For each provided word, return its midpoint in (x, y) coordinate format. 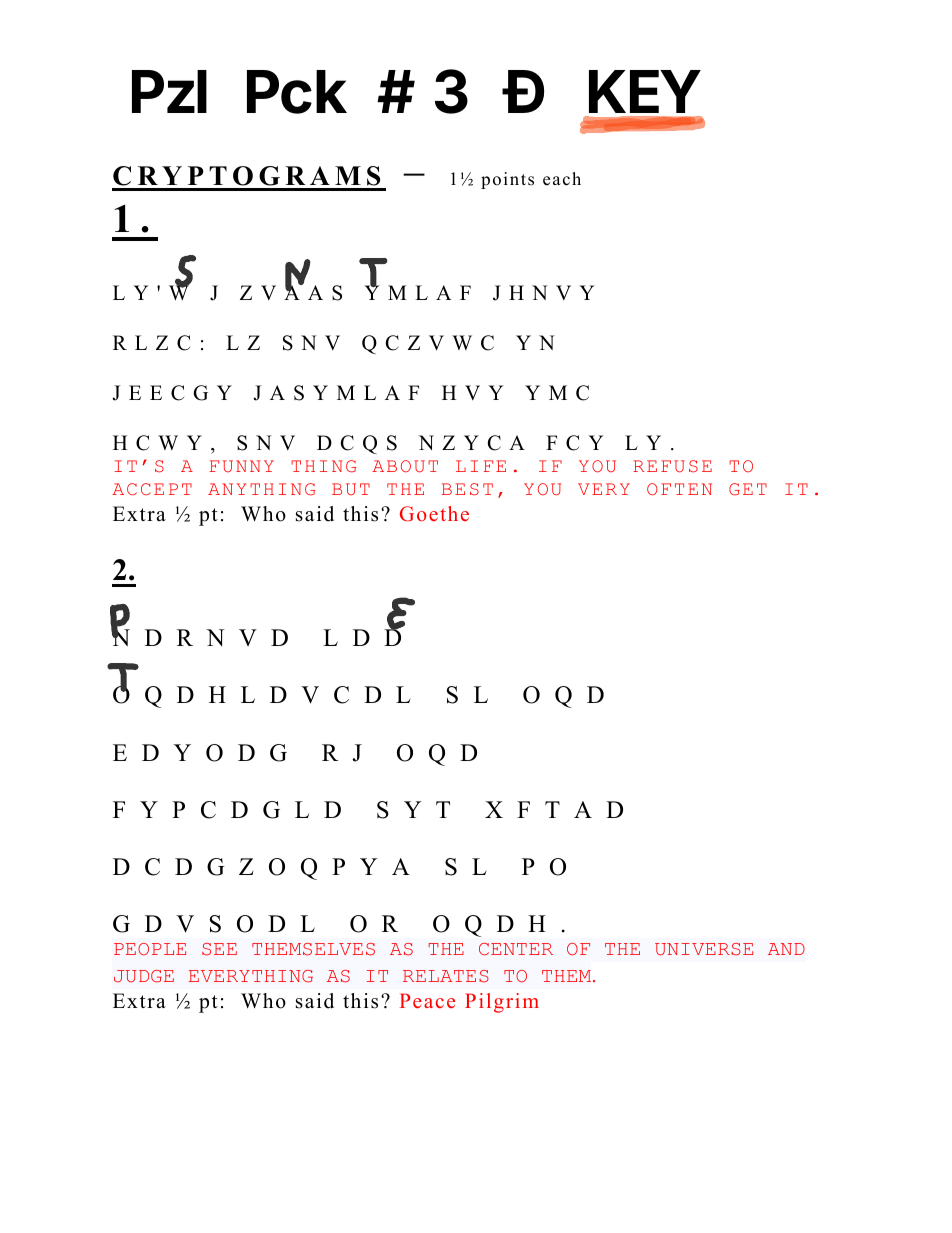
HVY (473, 392)
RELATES (446, 976)
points (507, 180)
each (562, 179)
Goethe (434, 514)
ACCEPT (152, 489)
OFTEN (679, 489)
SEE (219, 949)
